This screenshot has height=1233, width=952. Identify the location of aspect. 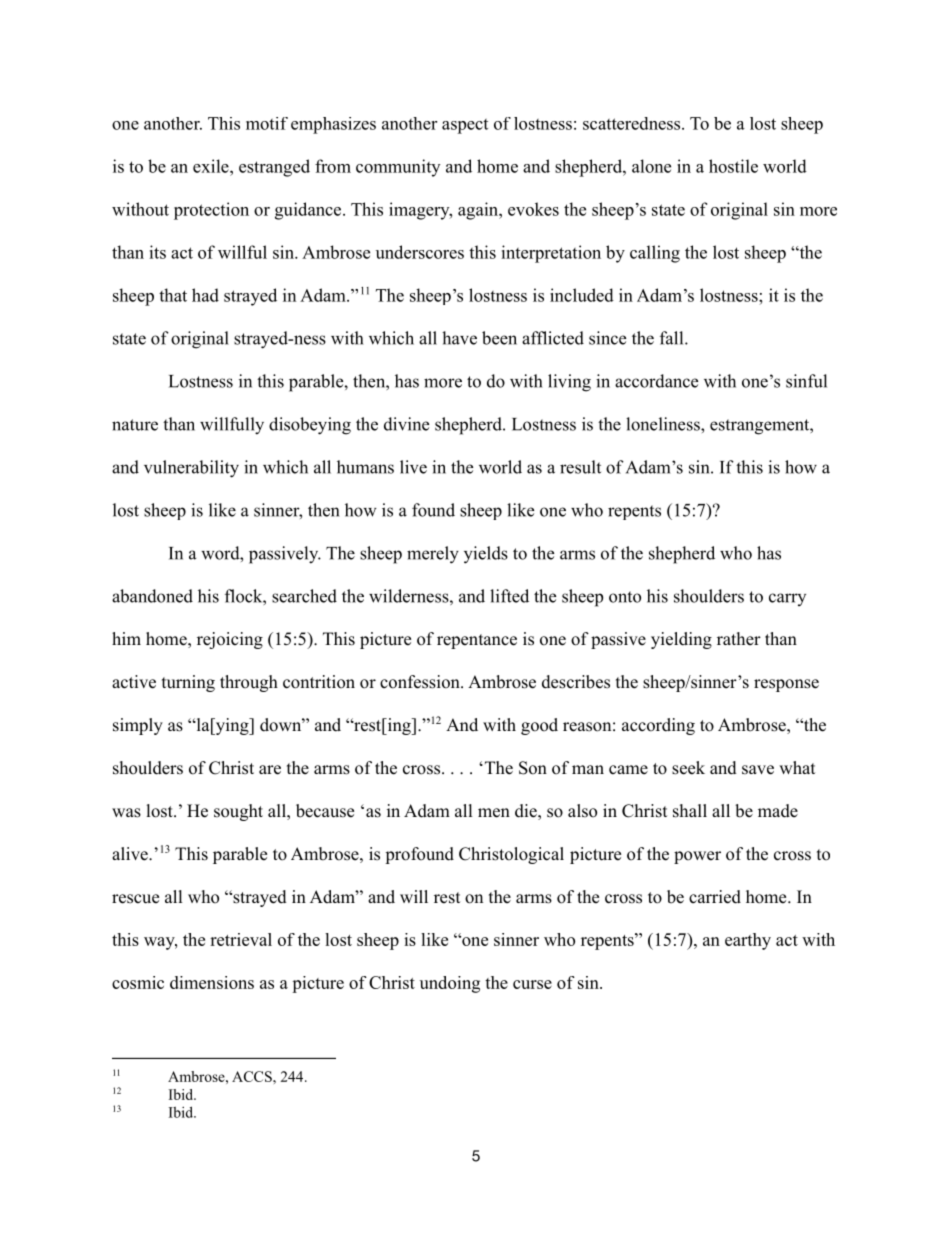
(465, 126).
